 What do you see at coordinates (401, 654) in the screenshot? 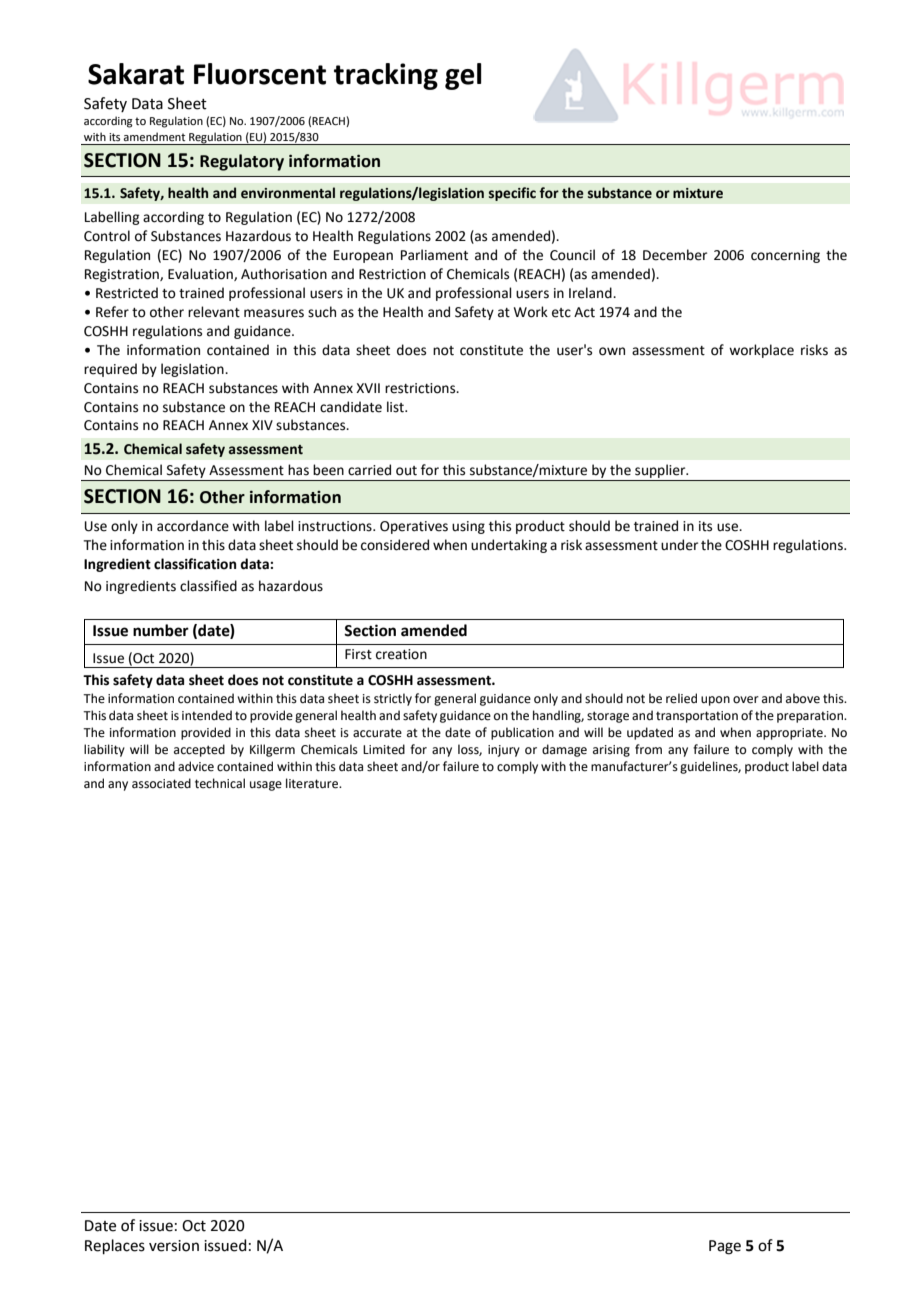
I see `creation` at bounding box center [401, 654].
